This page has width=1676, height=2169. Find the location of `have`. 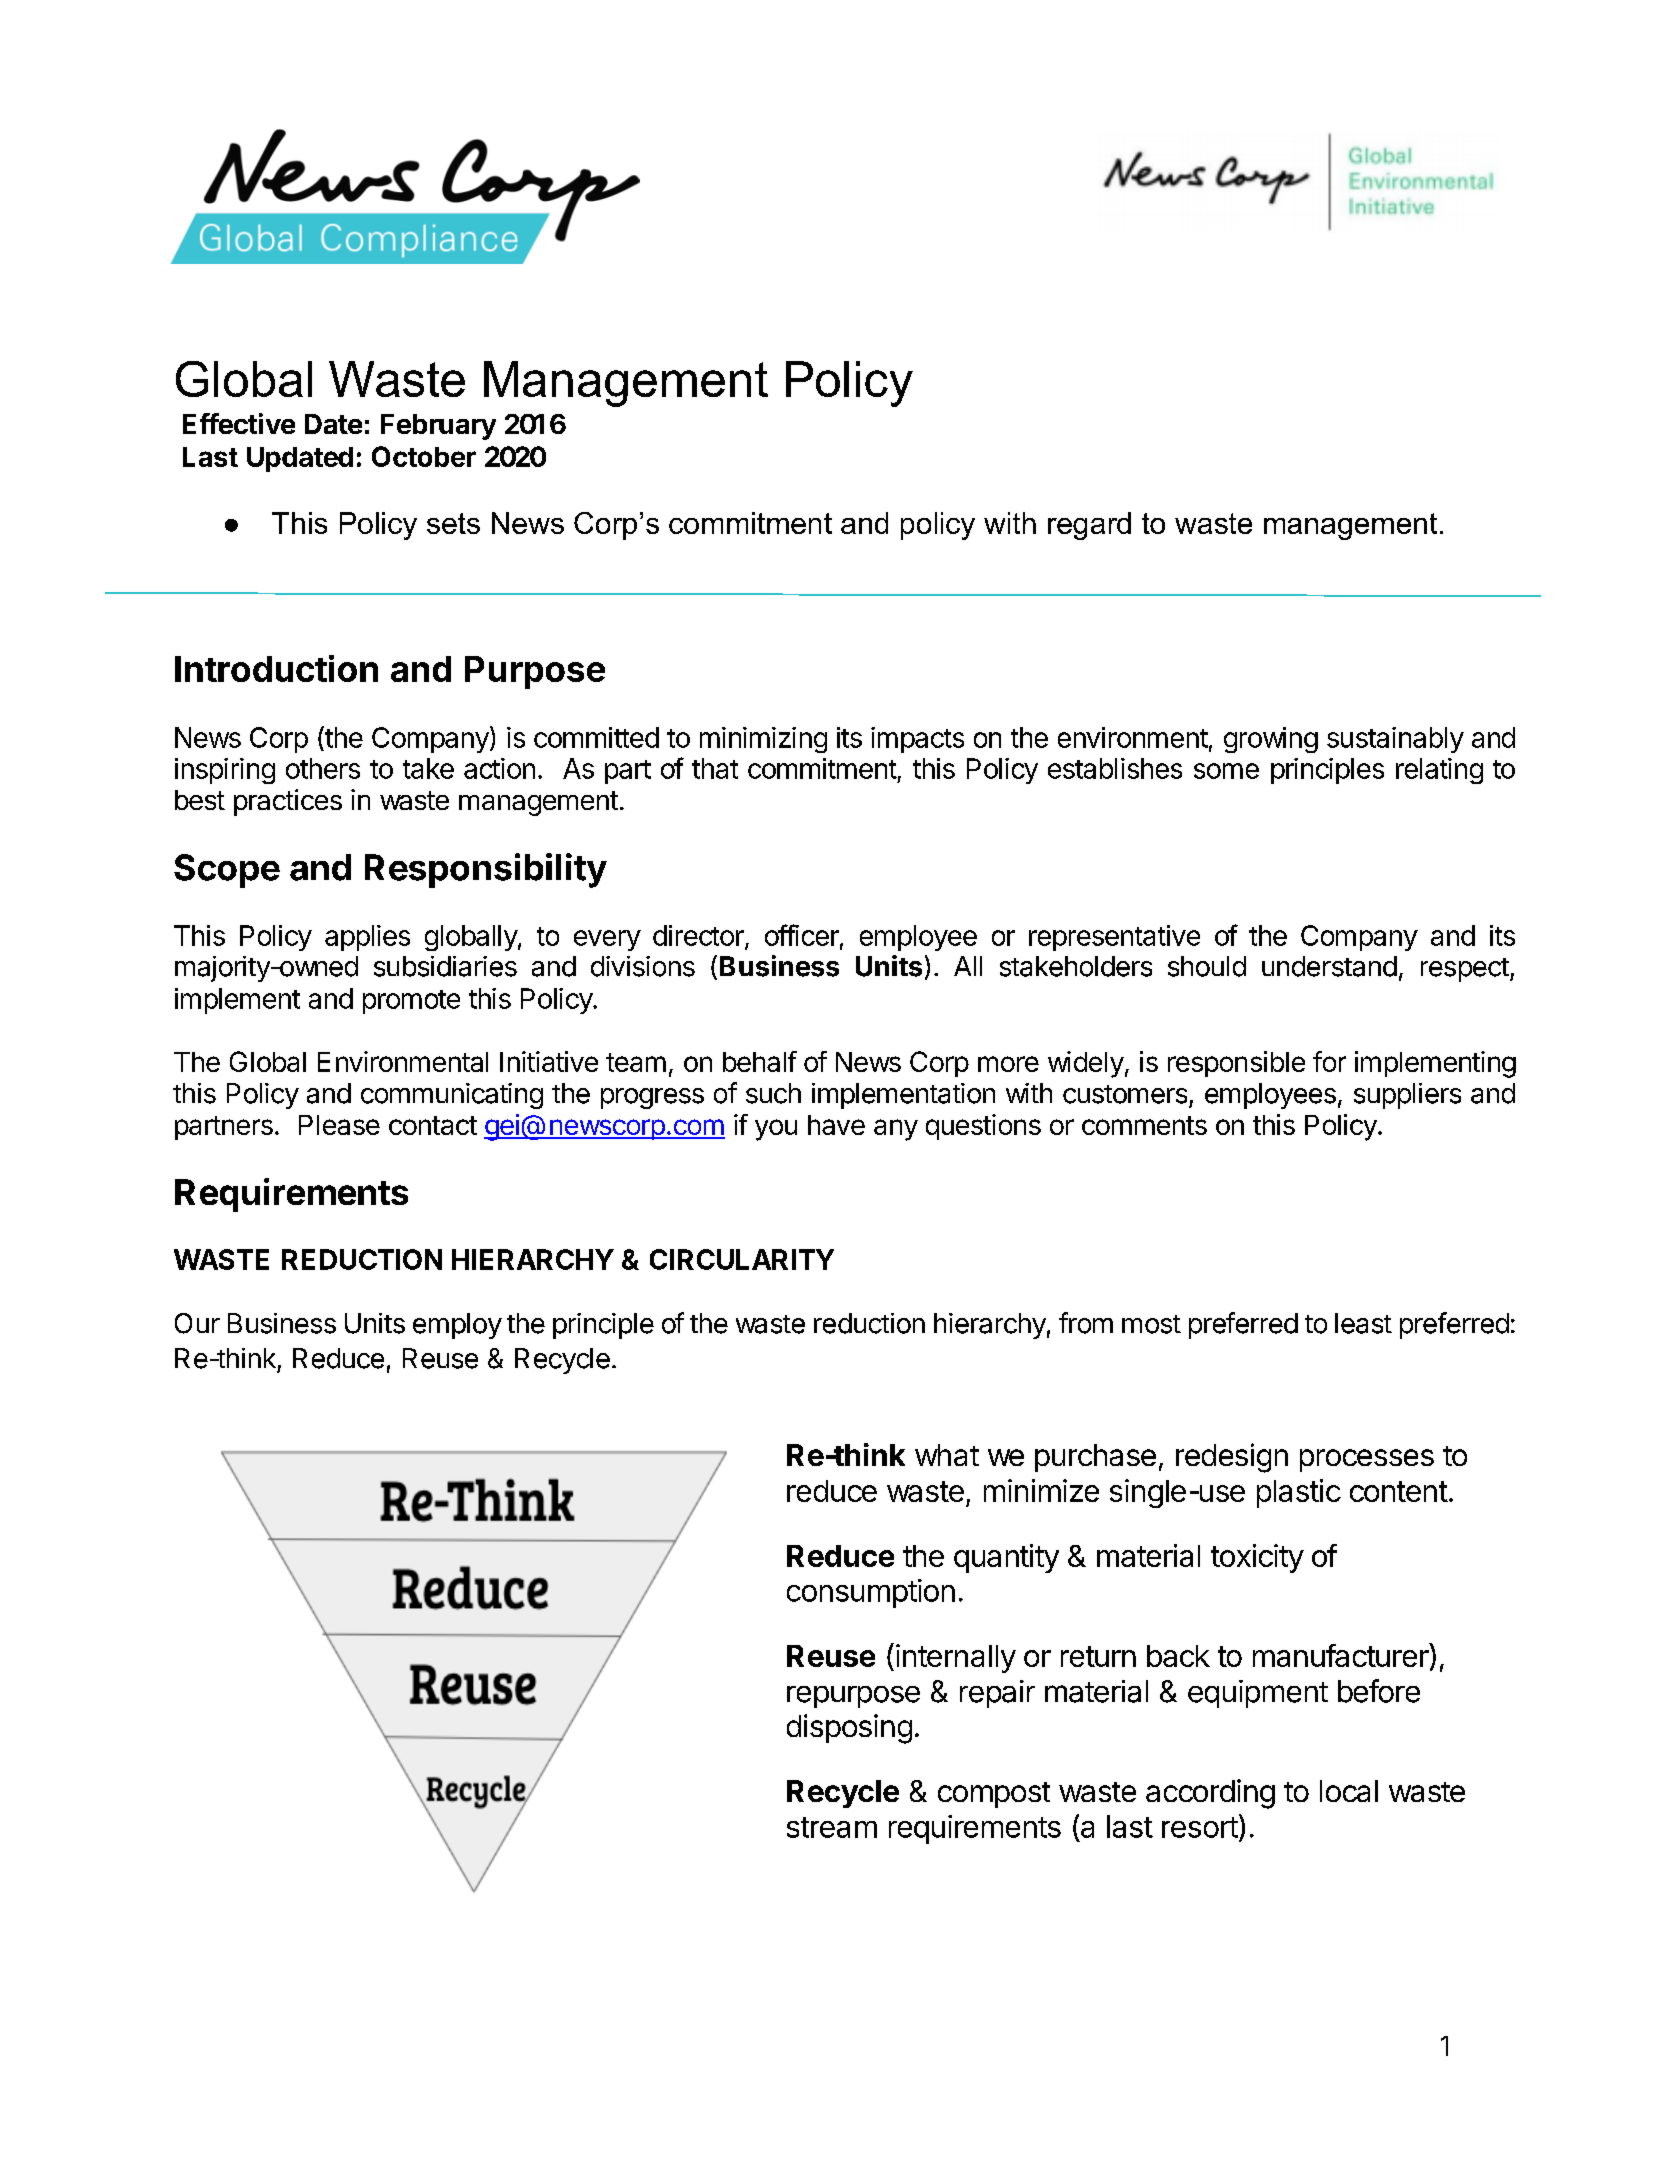

have is located at coordinates (836, 1125).
